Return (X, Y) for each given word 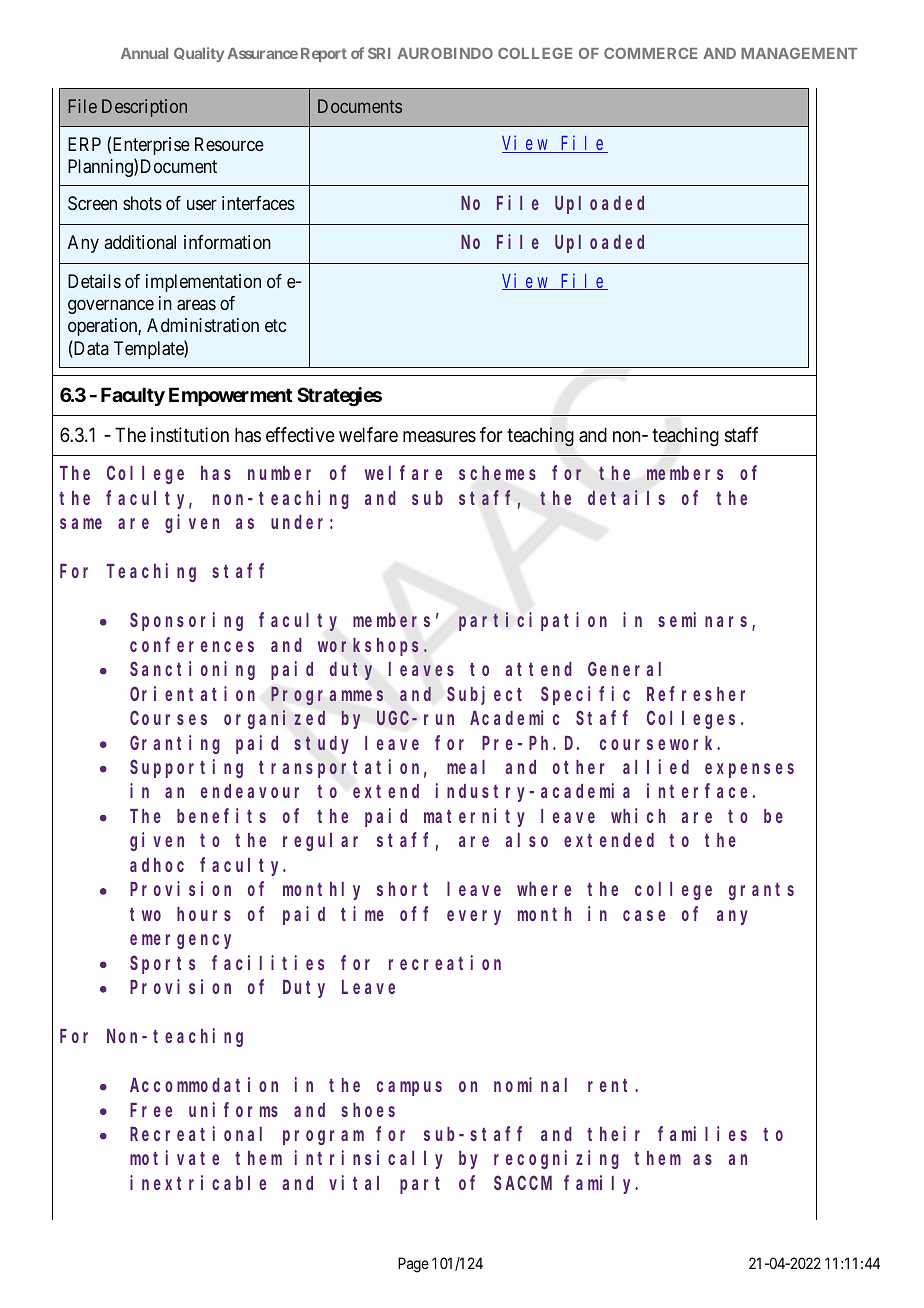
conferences (192, 644)
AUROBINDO (445, 53)
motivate (174, 1158)
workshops (368, 647)
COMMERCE (650, 53)
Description (144, 108)
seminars (705, 621)
